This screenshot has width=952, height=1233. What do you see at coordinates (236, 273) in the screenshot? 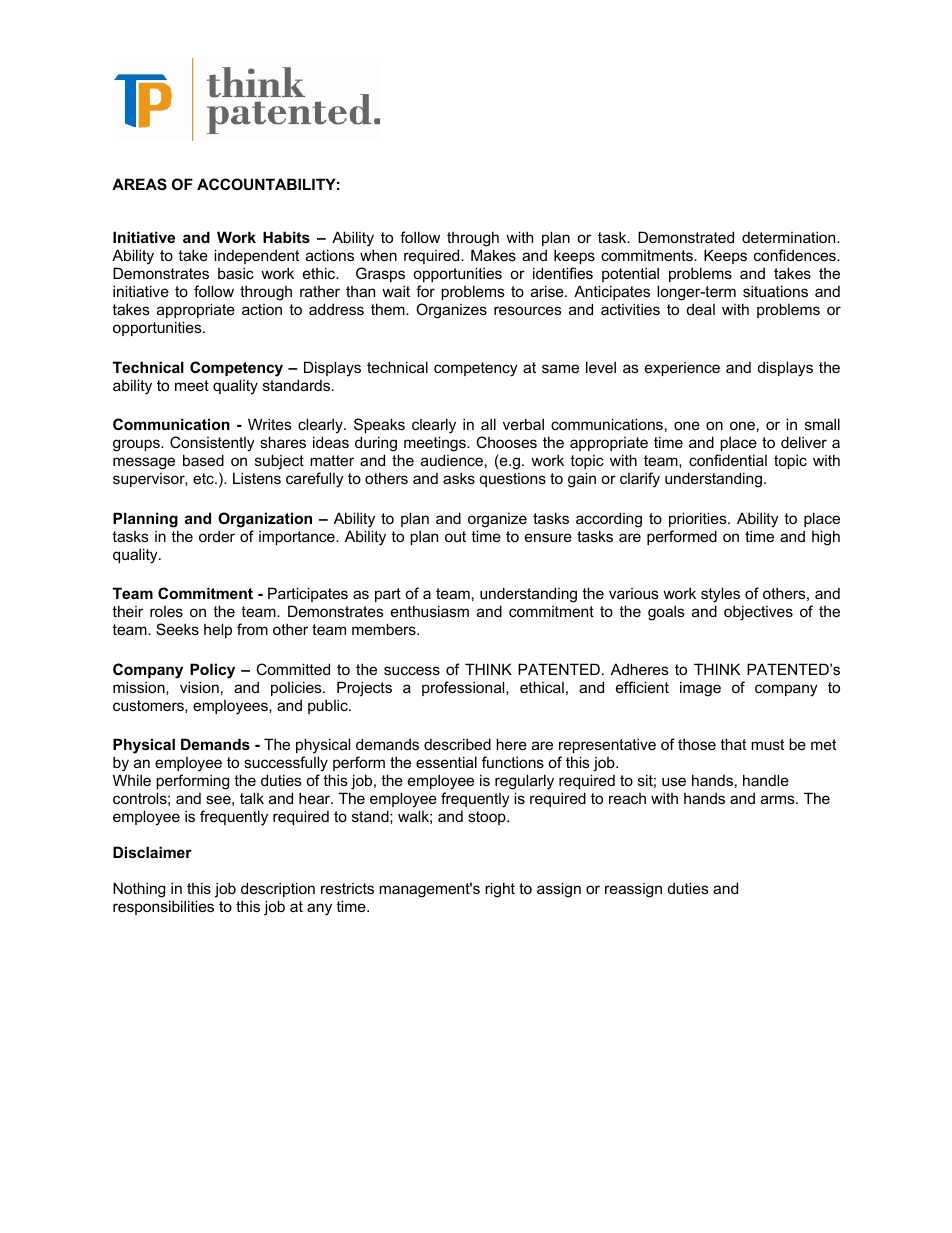
I see `basic` at bounding box center [236, 273].
